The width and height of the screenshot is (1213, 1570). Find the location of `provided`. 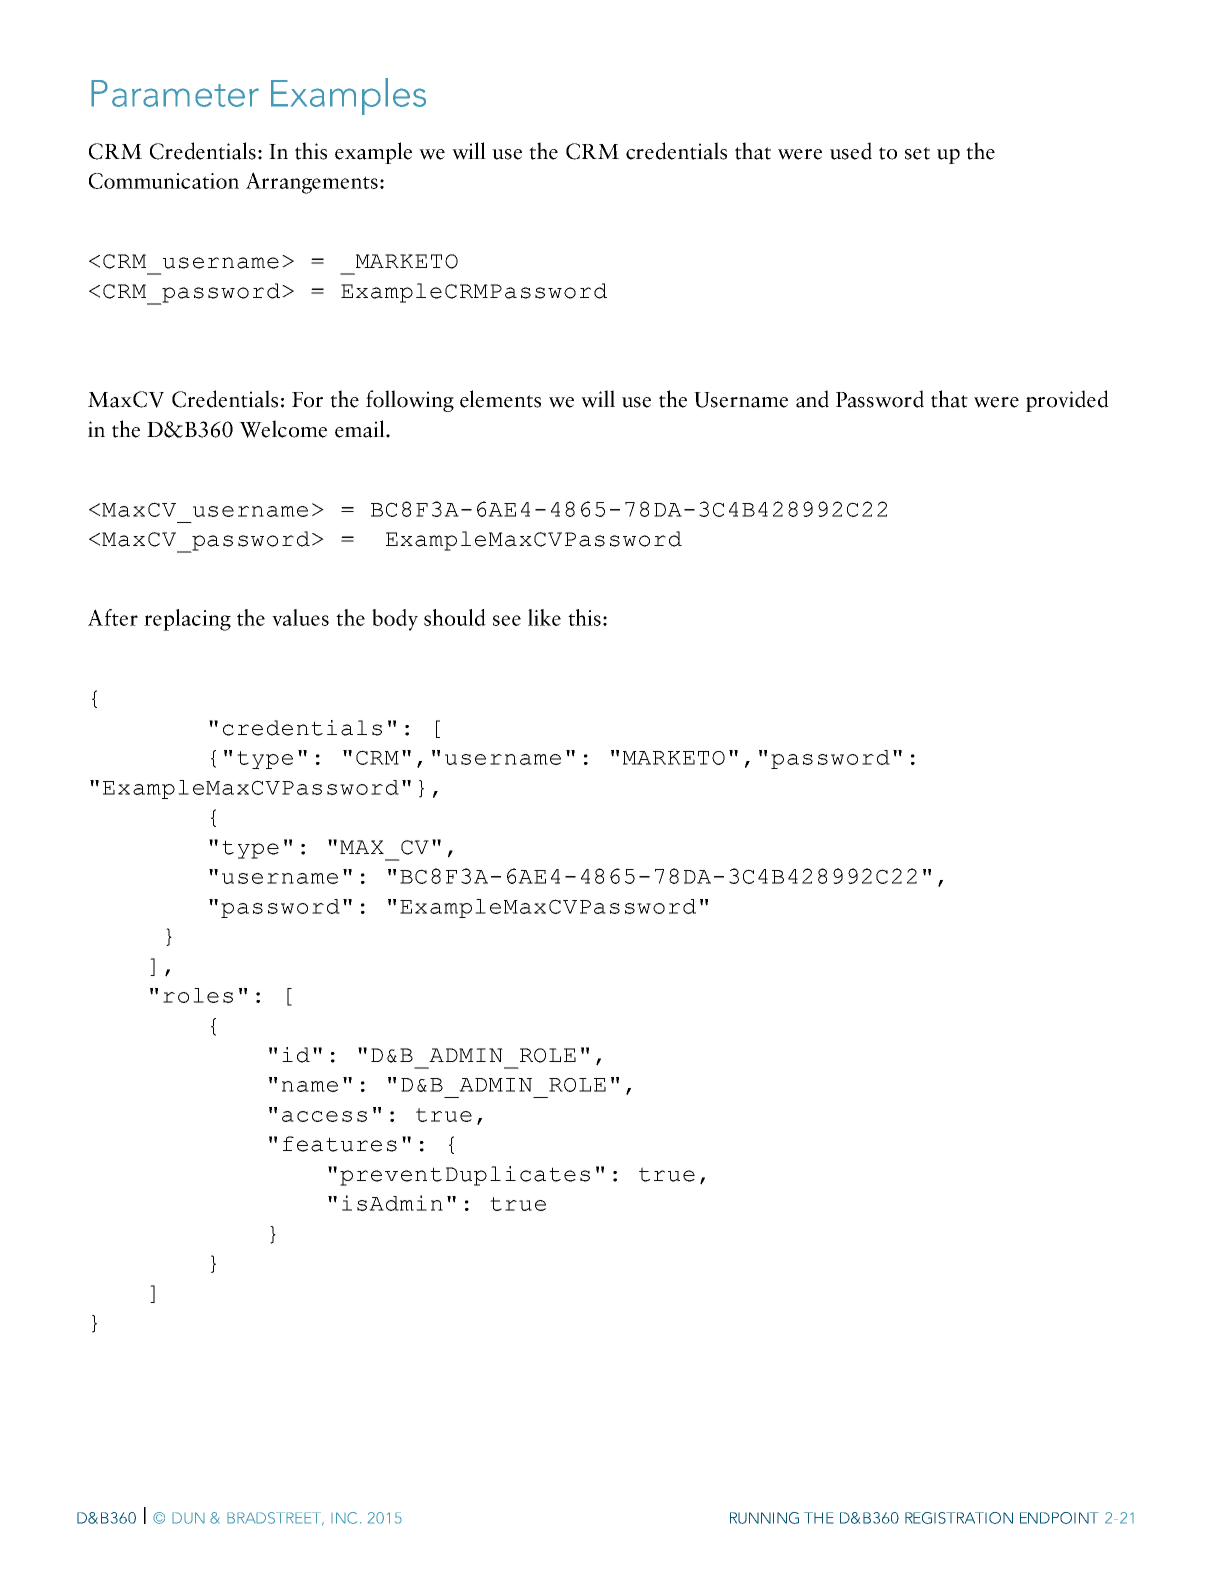

provided is located at coordinates (1067, 401).
